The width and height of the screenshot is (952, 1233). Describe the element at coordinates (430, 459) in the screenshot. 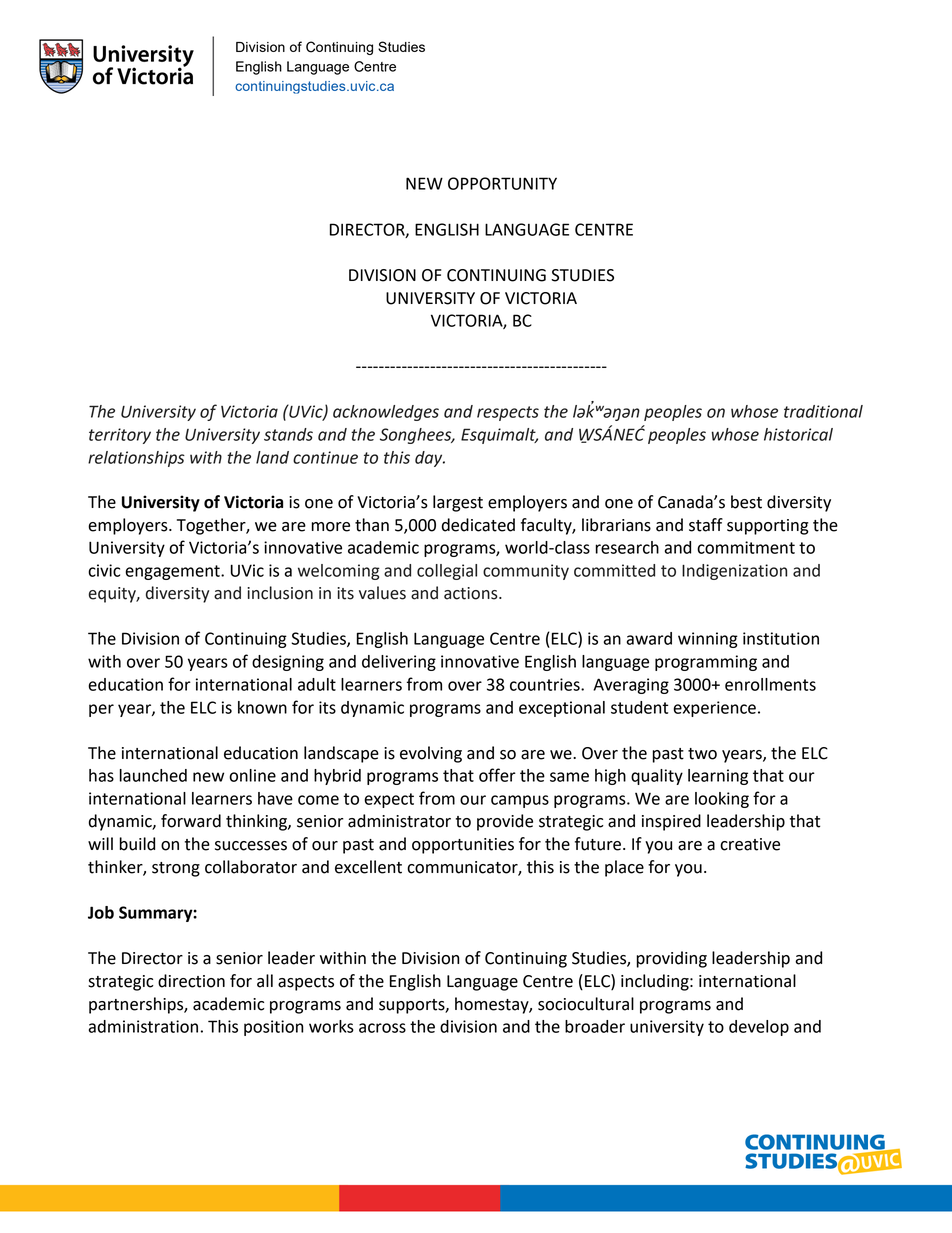

I see `day` at that location.
